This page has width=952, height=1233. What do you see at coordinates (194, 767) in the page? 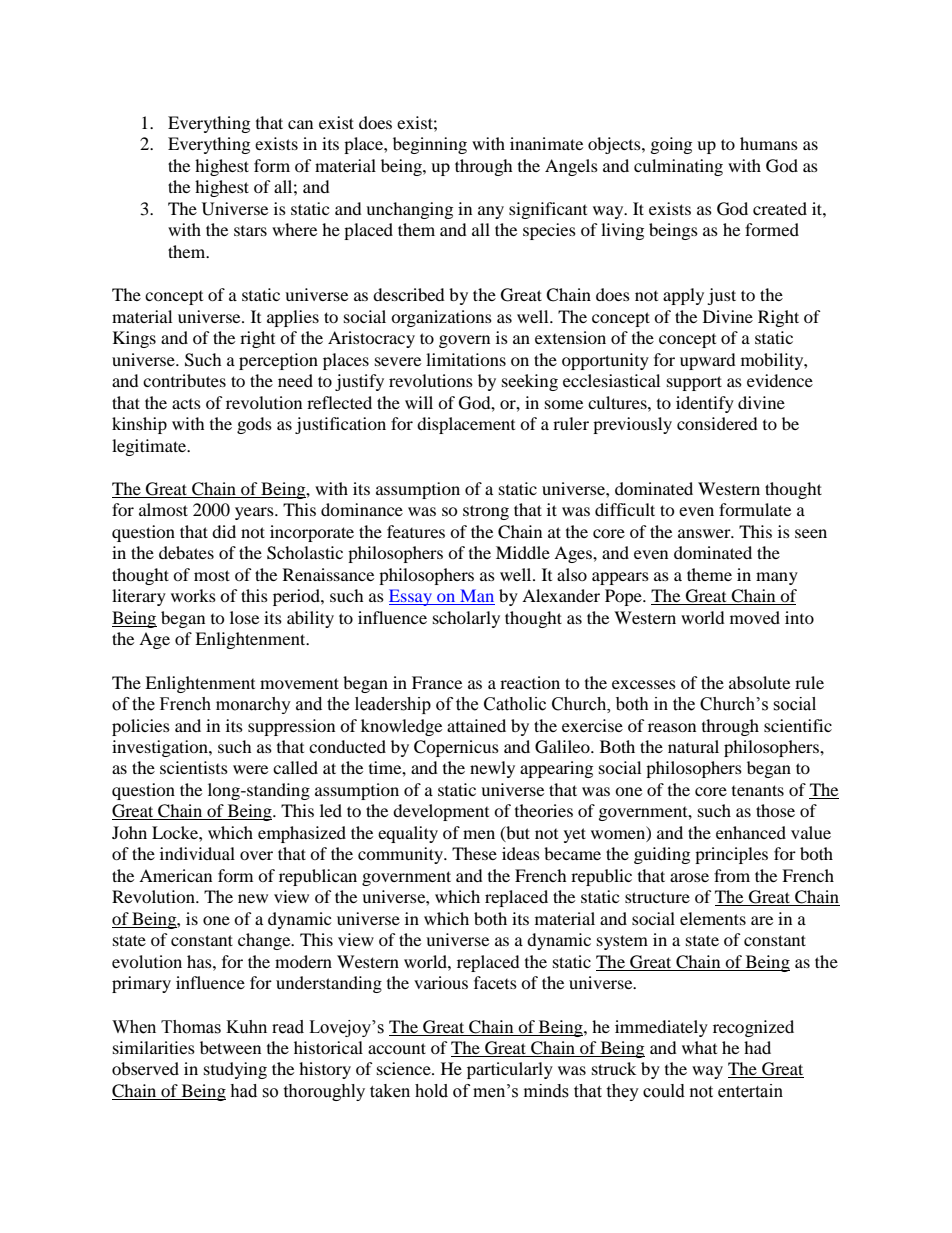
I see `scientists` at bounding box center [194, 767].
